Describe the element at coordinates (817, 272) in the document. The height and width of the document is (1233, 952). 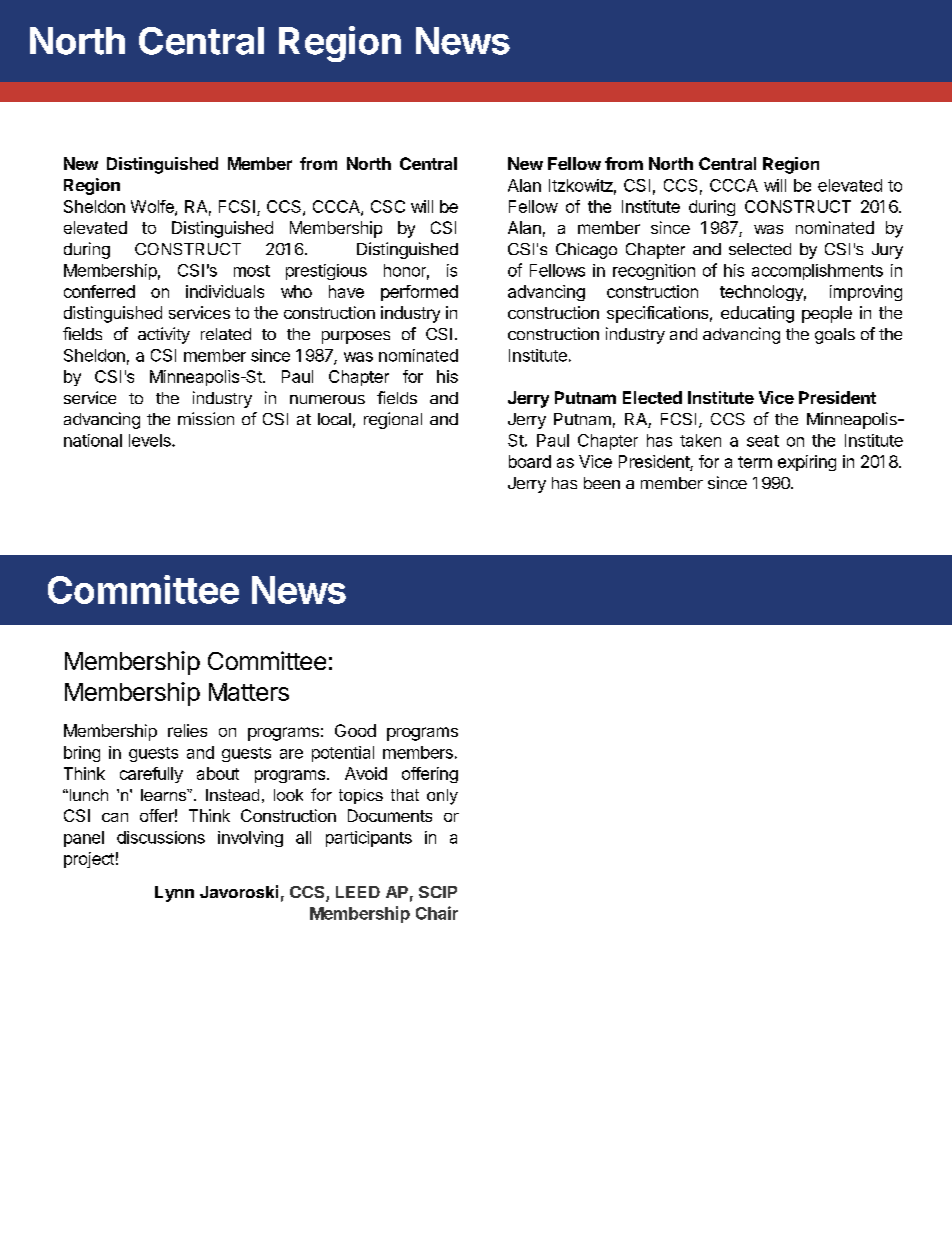
I see `accomplishments` at that location.
